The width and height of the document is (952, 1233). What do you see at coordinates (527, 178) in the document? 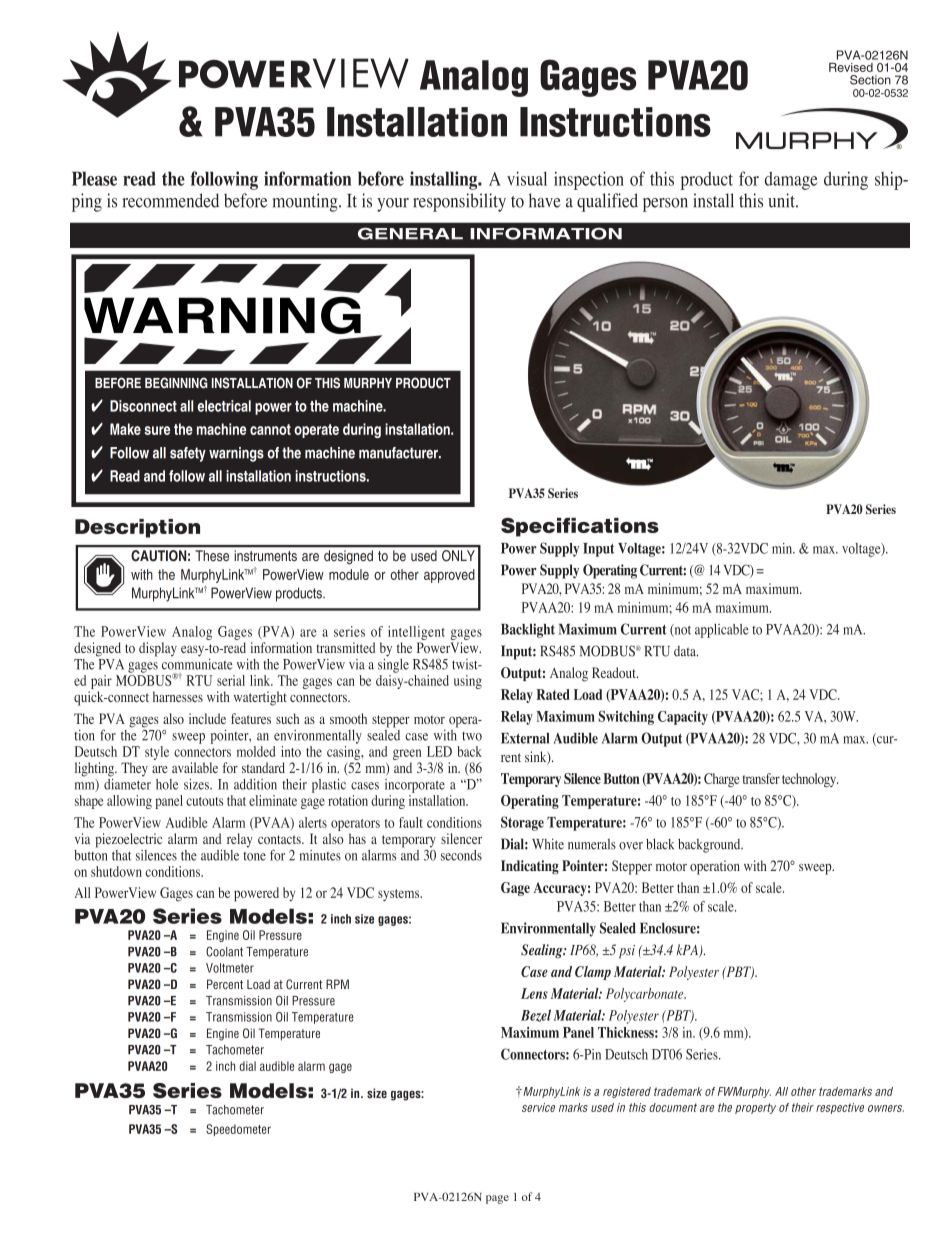
I see `visual` at bounding box center [527, 178].
